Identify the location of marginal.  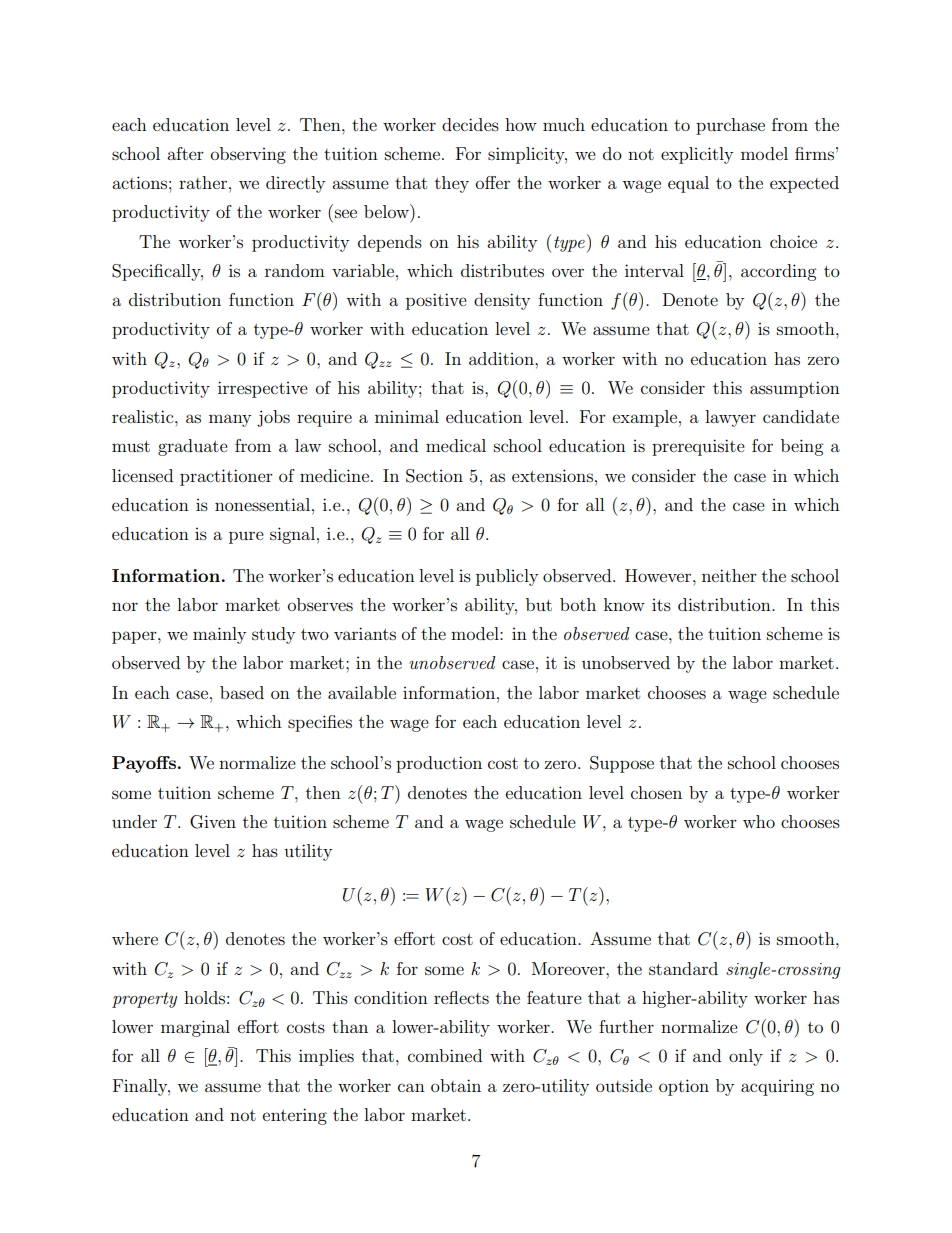
(195, 1028).
